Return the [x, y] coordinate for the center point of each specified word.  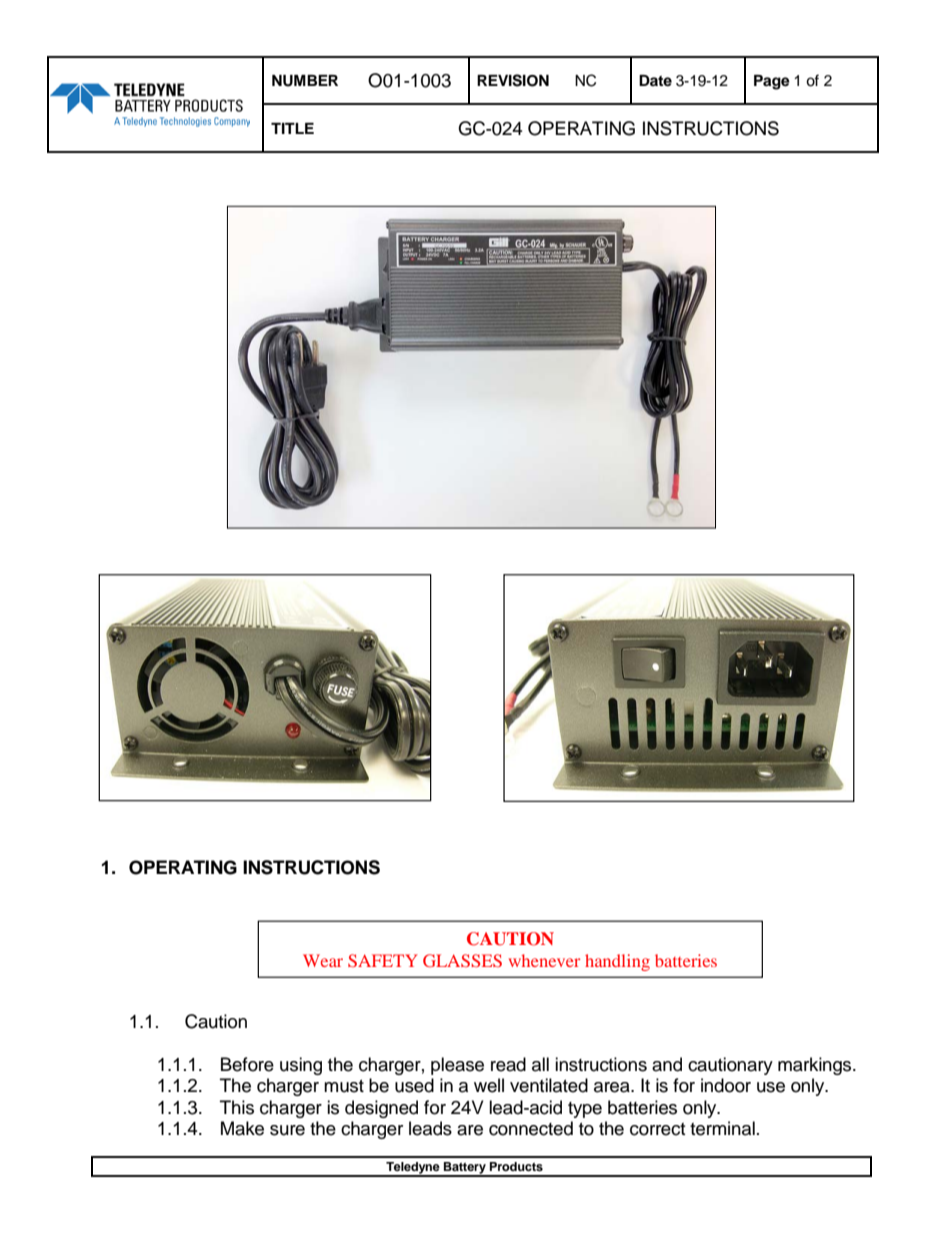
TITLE [292, 128]
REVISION [513, 80]
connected [531, 1128]
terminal [722, 1128]
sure [287, 1130]
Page [772, 82]
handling [617, 962]
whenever [545, 960]
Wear [323, 960]
